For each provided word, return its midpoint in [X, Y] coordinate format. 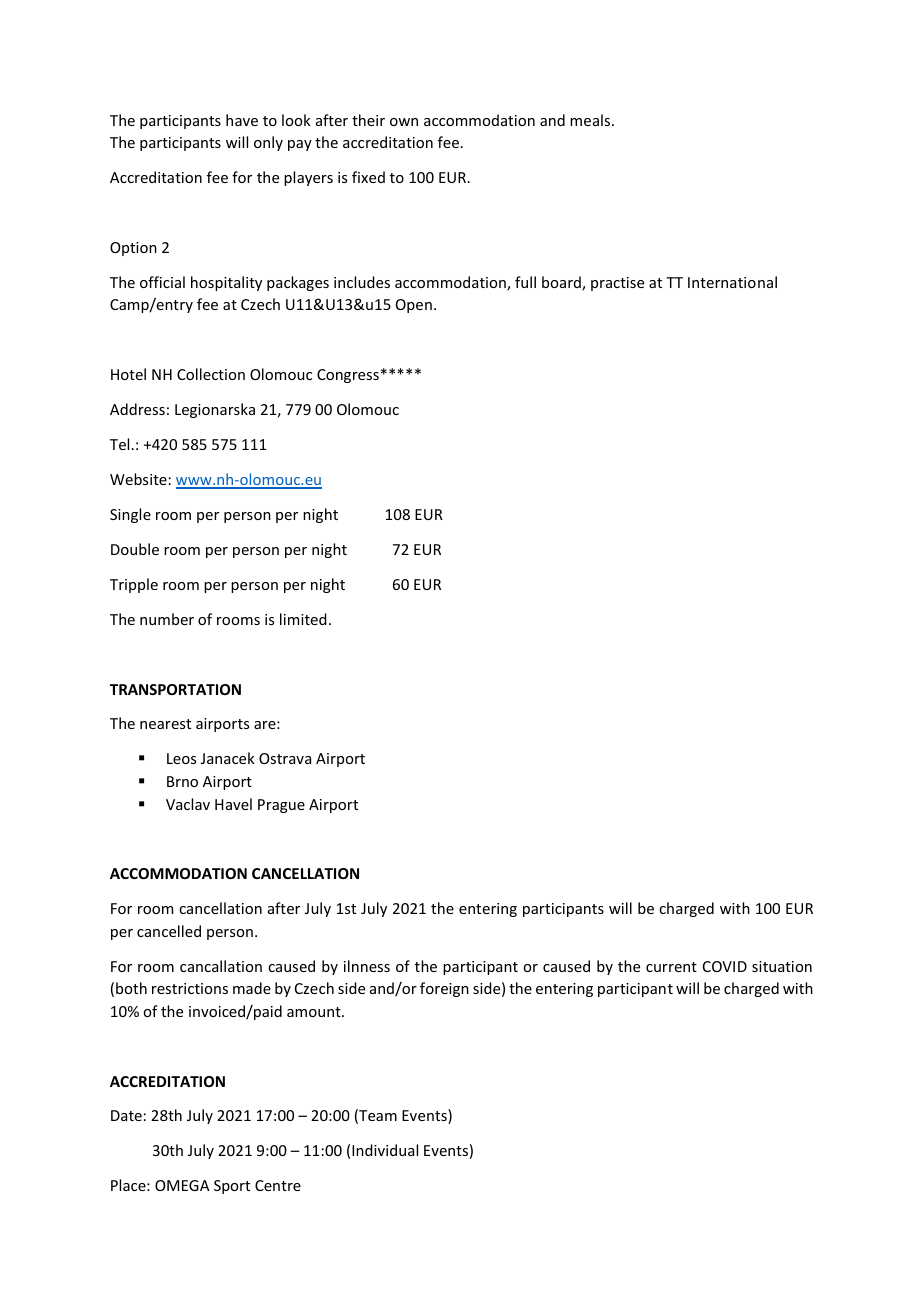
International [732, 282]
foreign [444, 989]
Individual [385, 1150]
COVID [725, 966]
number [167, 619]
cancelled [169, 931]
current [671, 967]
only [268, 143]
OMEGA [182, 1185]
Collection [211, 374]
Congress [348, 376]
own [404, 122]
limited [303, 619]
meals [591, 120]
